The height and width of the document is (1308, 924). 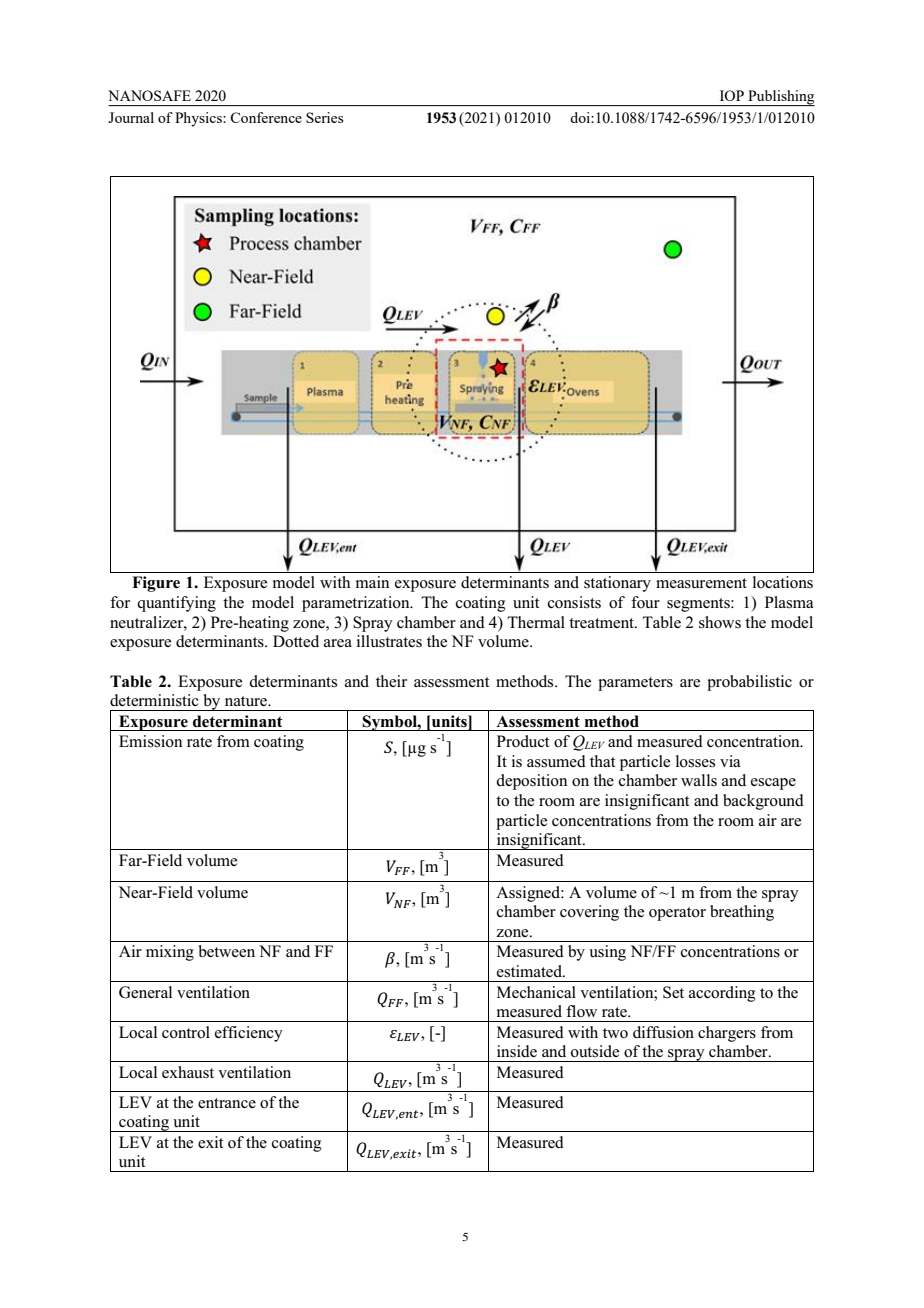 What do you see at coordinates (536, 622) in the document?
I see `Thermal` at bounding box center [536, 622].
